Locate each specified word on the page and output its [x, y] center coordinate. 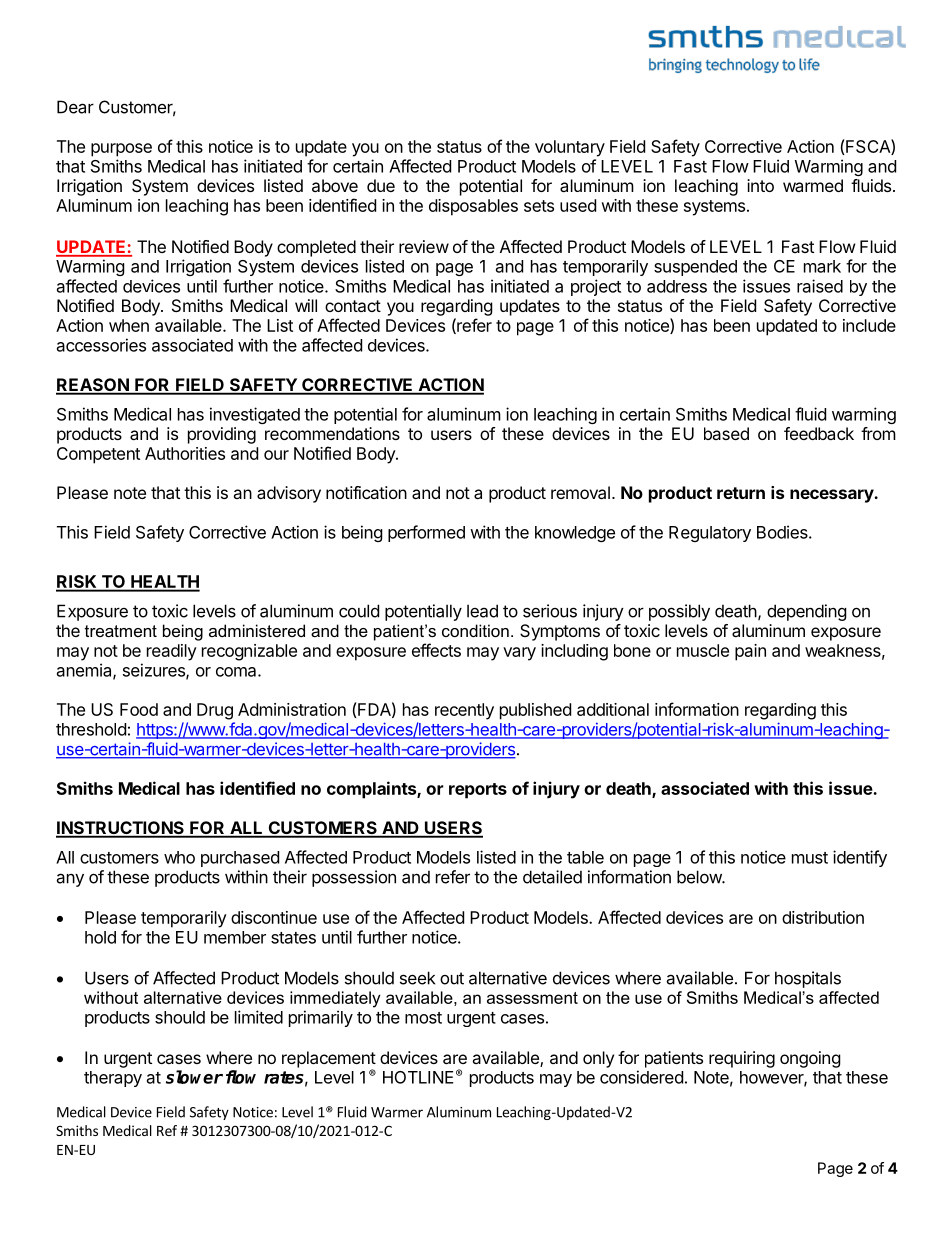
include [869, 325]
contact [353, 306]
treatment [121, 631]
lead [482, 611]
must [810, 858]
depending [807, 612]
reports [478, 791]
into [760, 185]
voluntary [570, 148]
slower [194, 1077]
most [423, 1018]
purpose [121, 150]
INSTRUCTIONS [121, 829]
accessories [101, 345]
